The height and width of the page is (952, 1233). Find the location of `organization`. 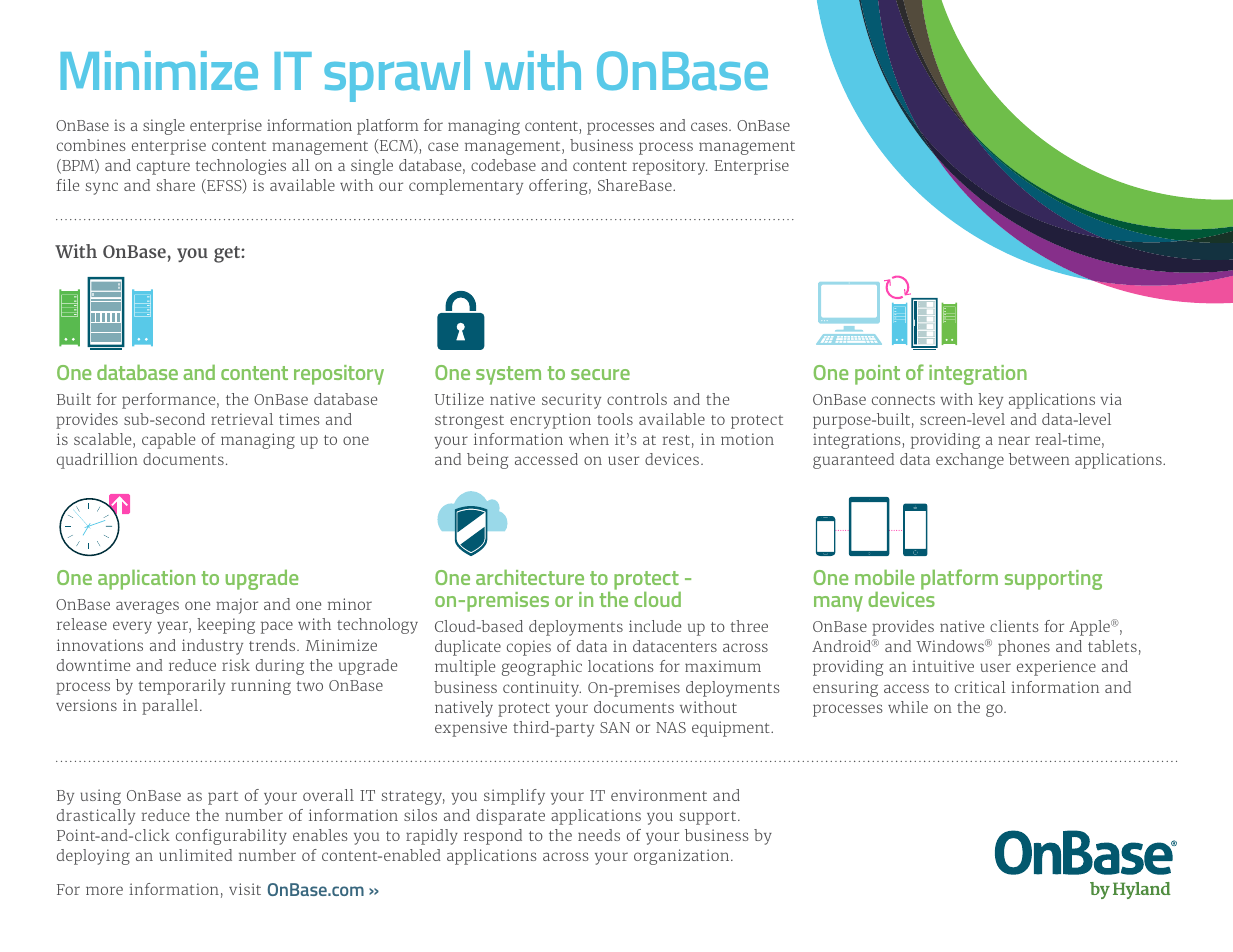

organization is located at coordinates (683, 857).
